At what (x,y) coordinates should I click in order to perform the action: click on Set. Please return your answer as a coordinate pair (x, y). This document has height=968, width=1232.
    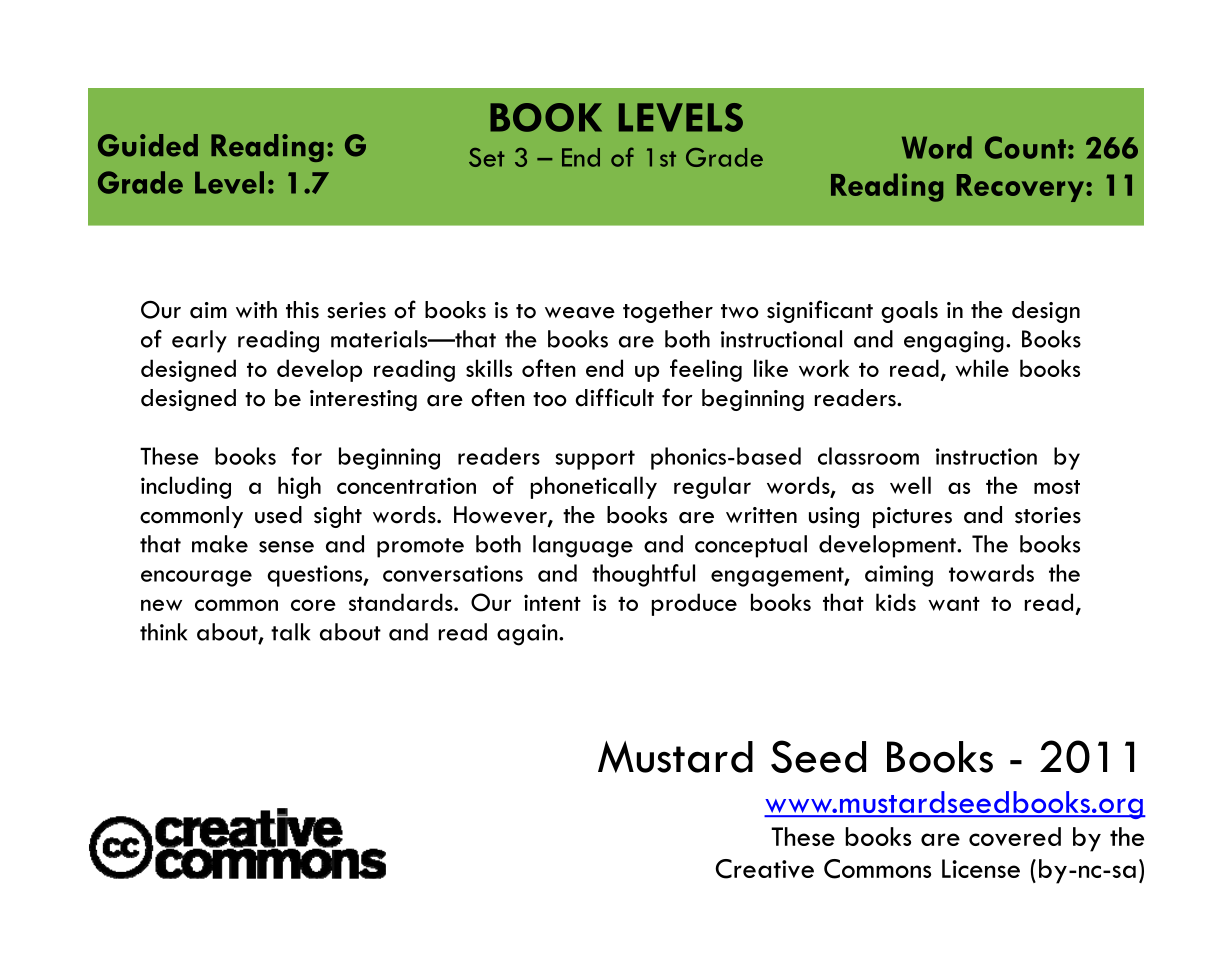
    Looking at the image, I should click on (487, 157).
